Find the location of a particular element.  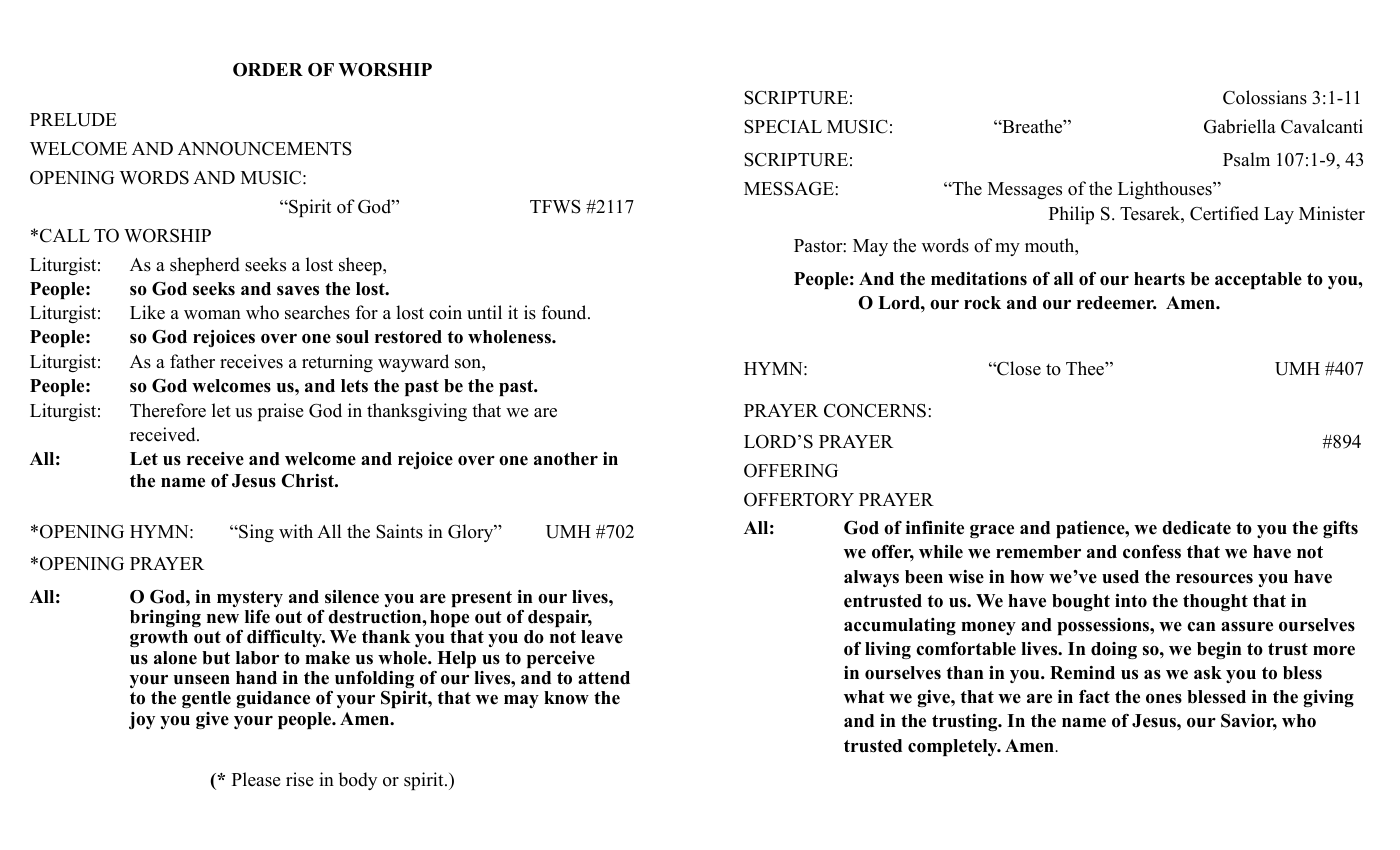

ORDER is located at coordinates (268, 70).
